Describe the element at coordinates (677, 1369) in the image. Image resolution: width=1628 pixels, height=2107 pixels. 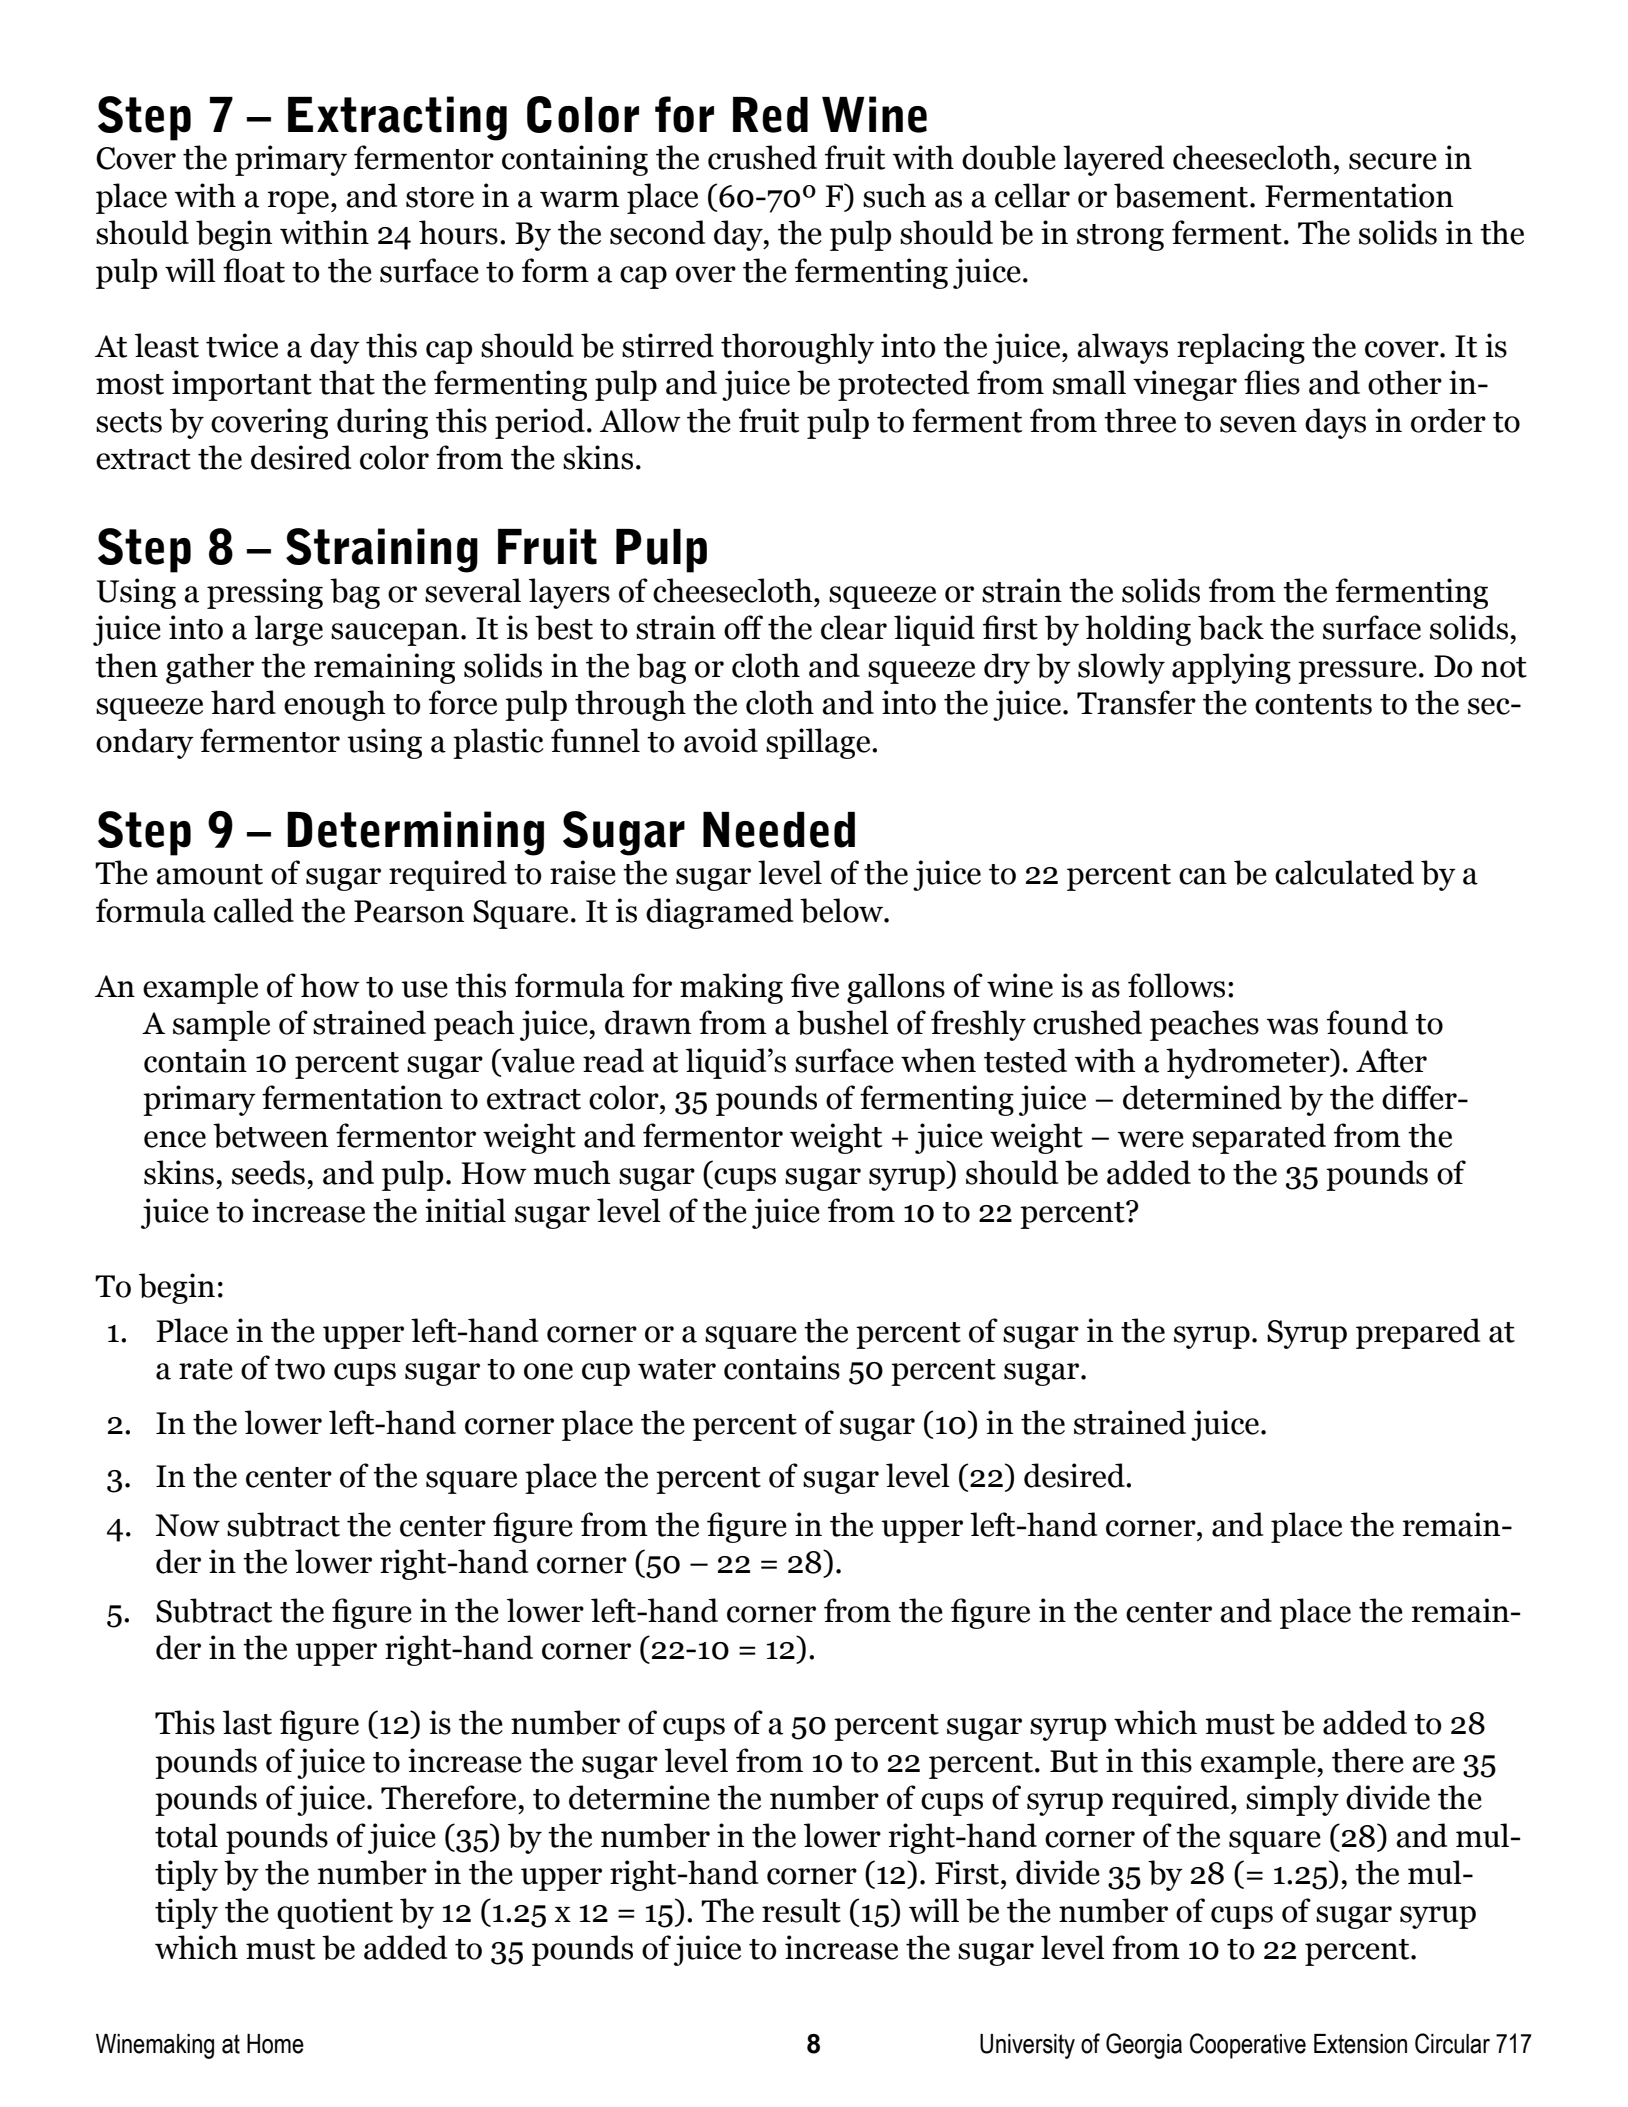
I see `water` at that location.
